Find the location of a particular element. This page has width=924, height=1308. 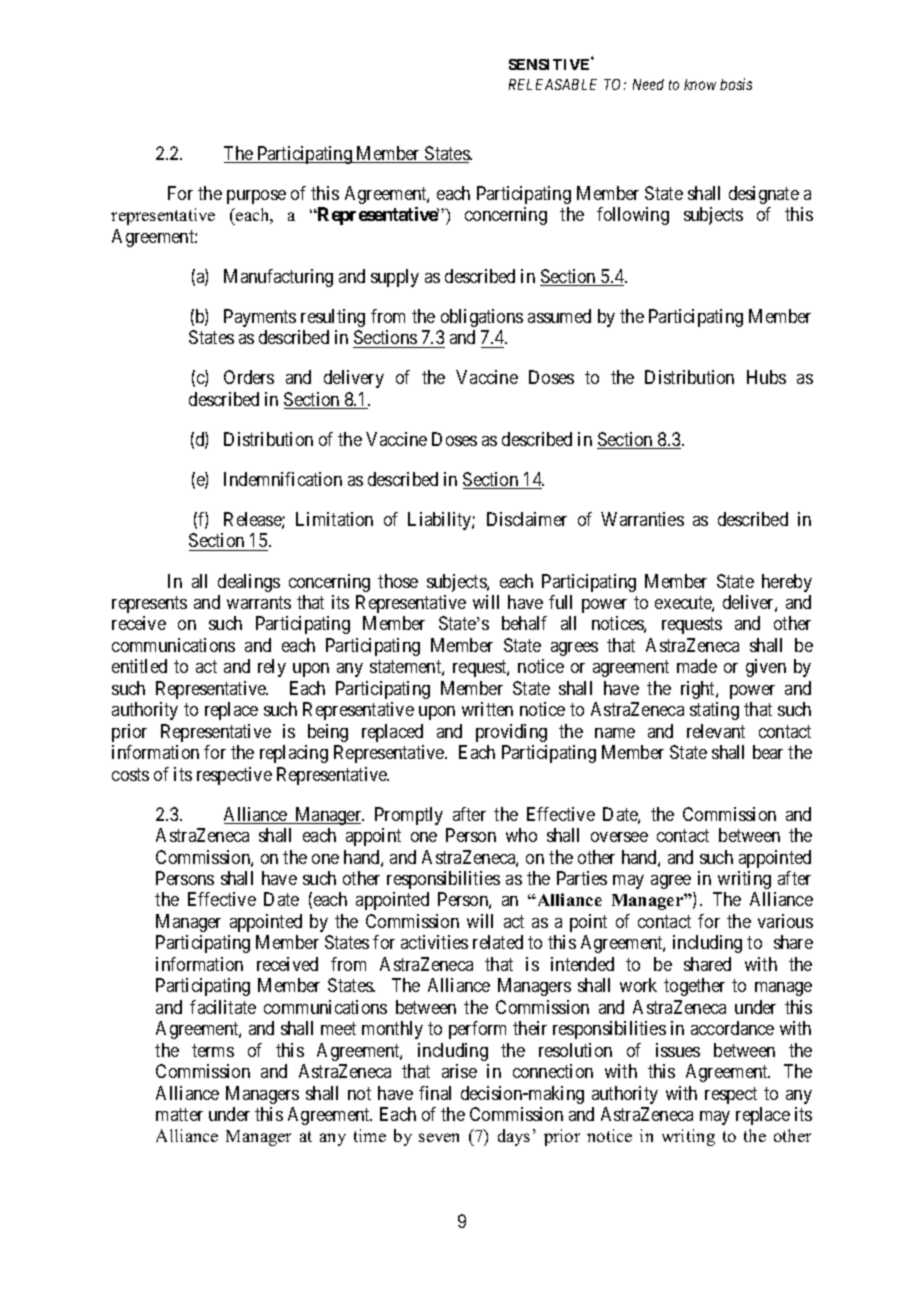

made is located at coordinates (697, 666).
